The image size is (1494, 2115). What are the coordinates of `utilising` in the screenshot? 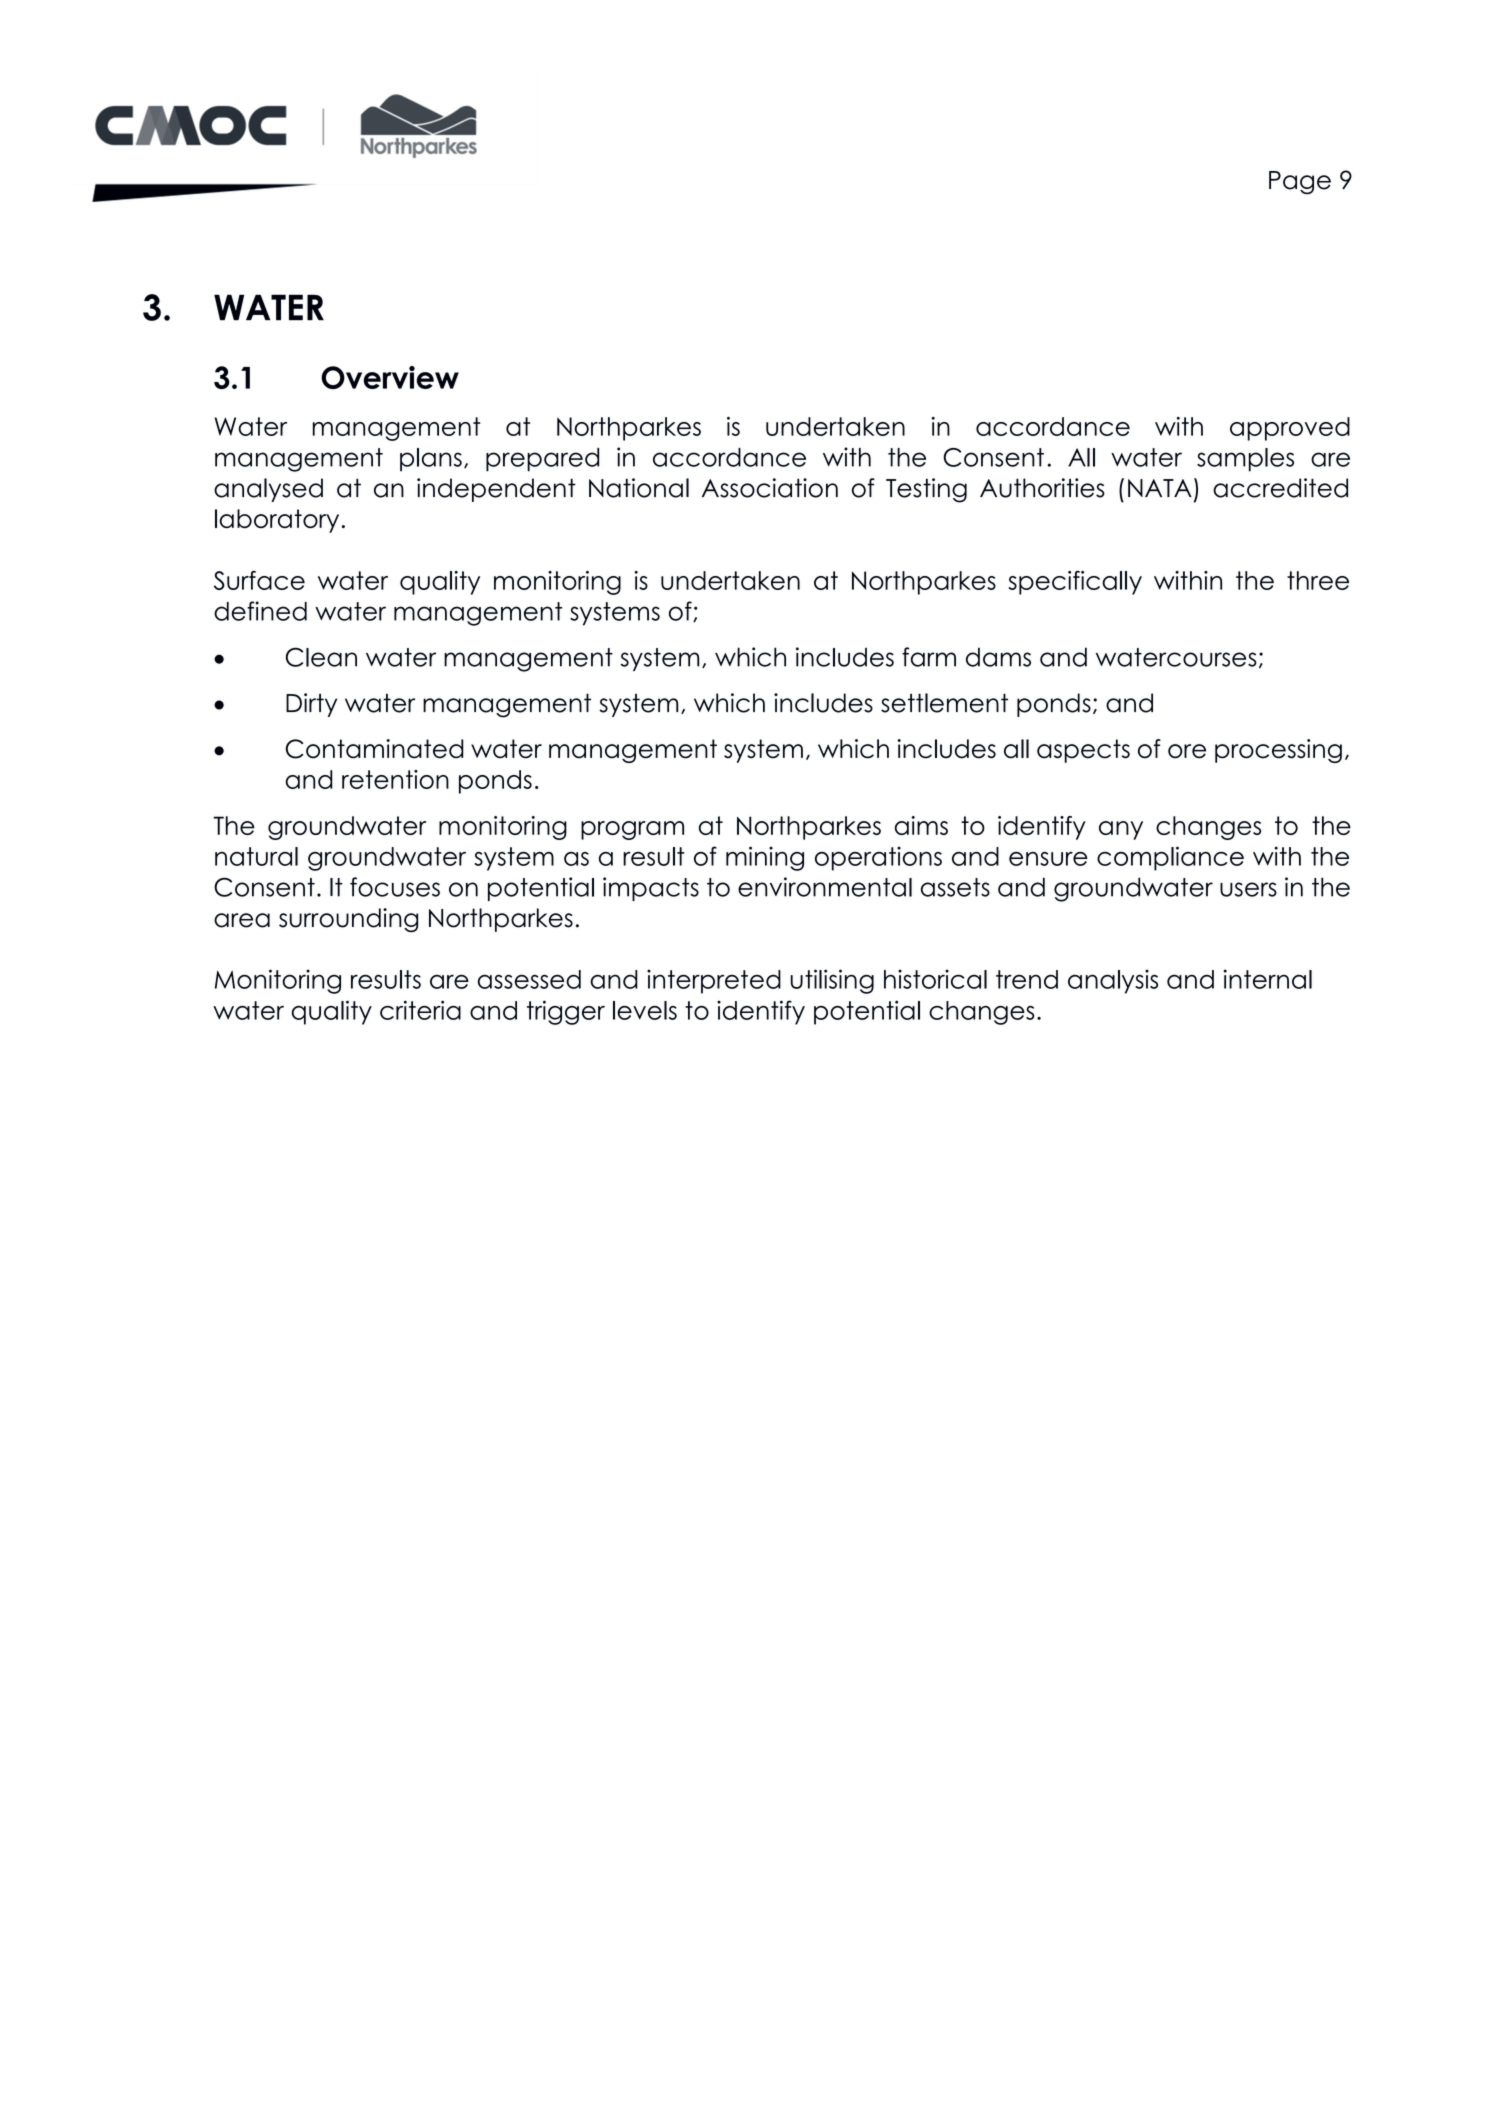 It's located at (832, 981).
